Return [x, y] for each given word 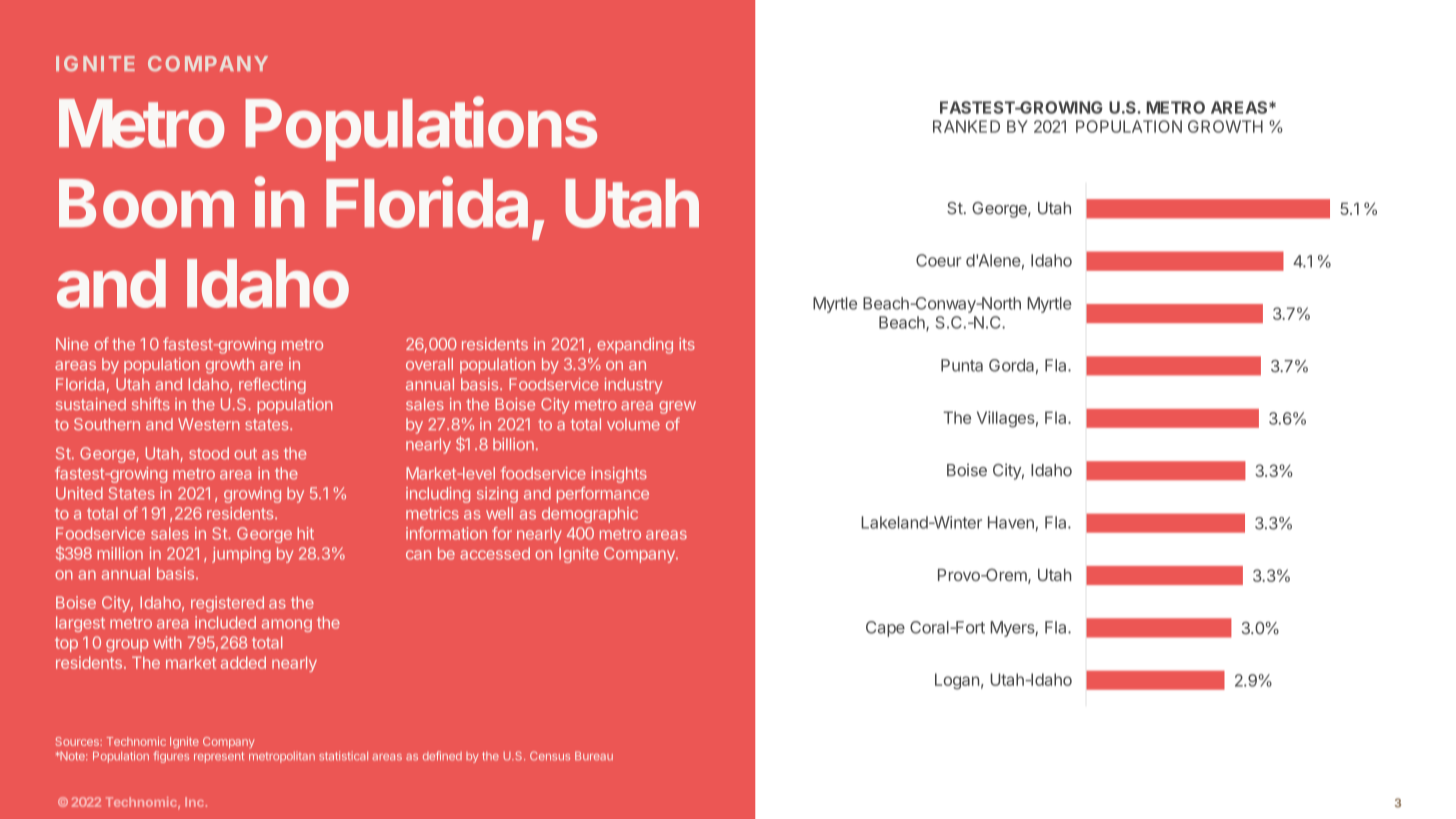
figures [171, 757]
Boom [146, 203]
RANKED [966, 126]
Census [550, 756]
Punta [962, 365]
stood [209, 453]
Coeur [938, 260]
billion [513, 444]
